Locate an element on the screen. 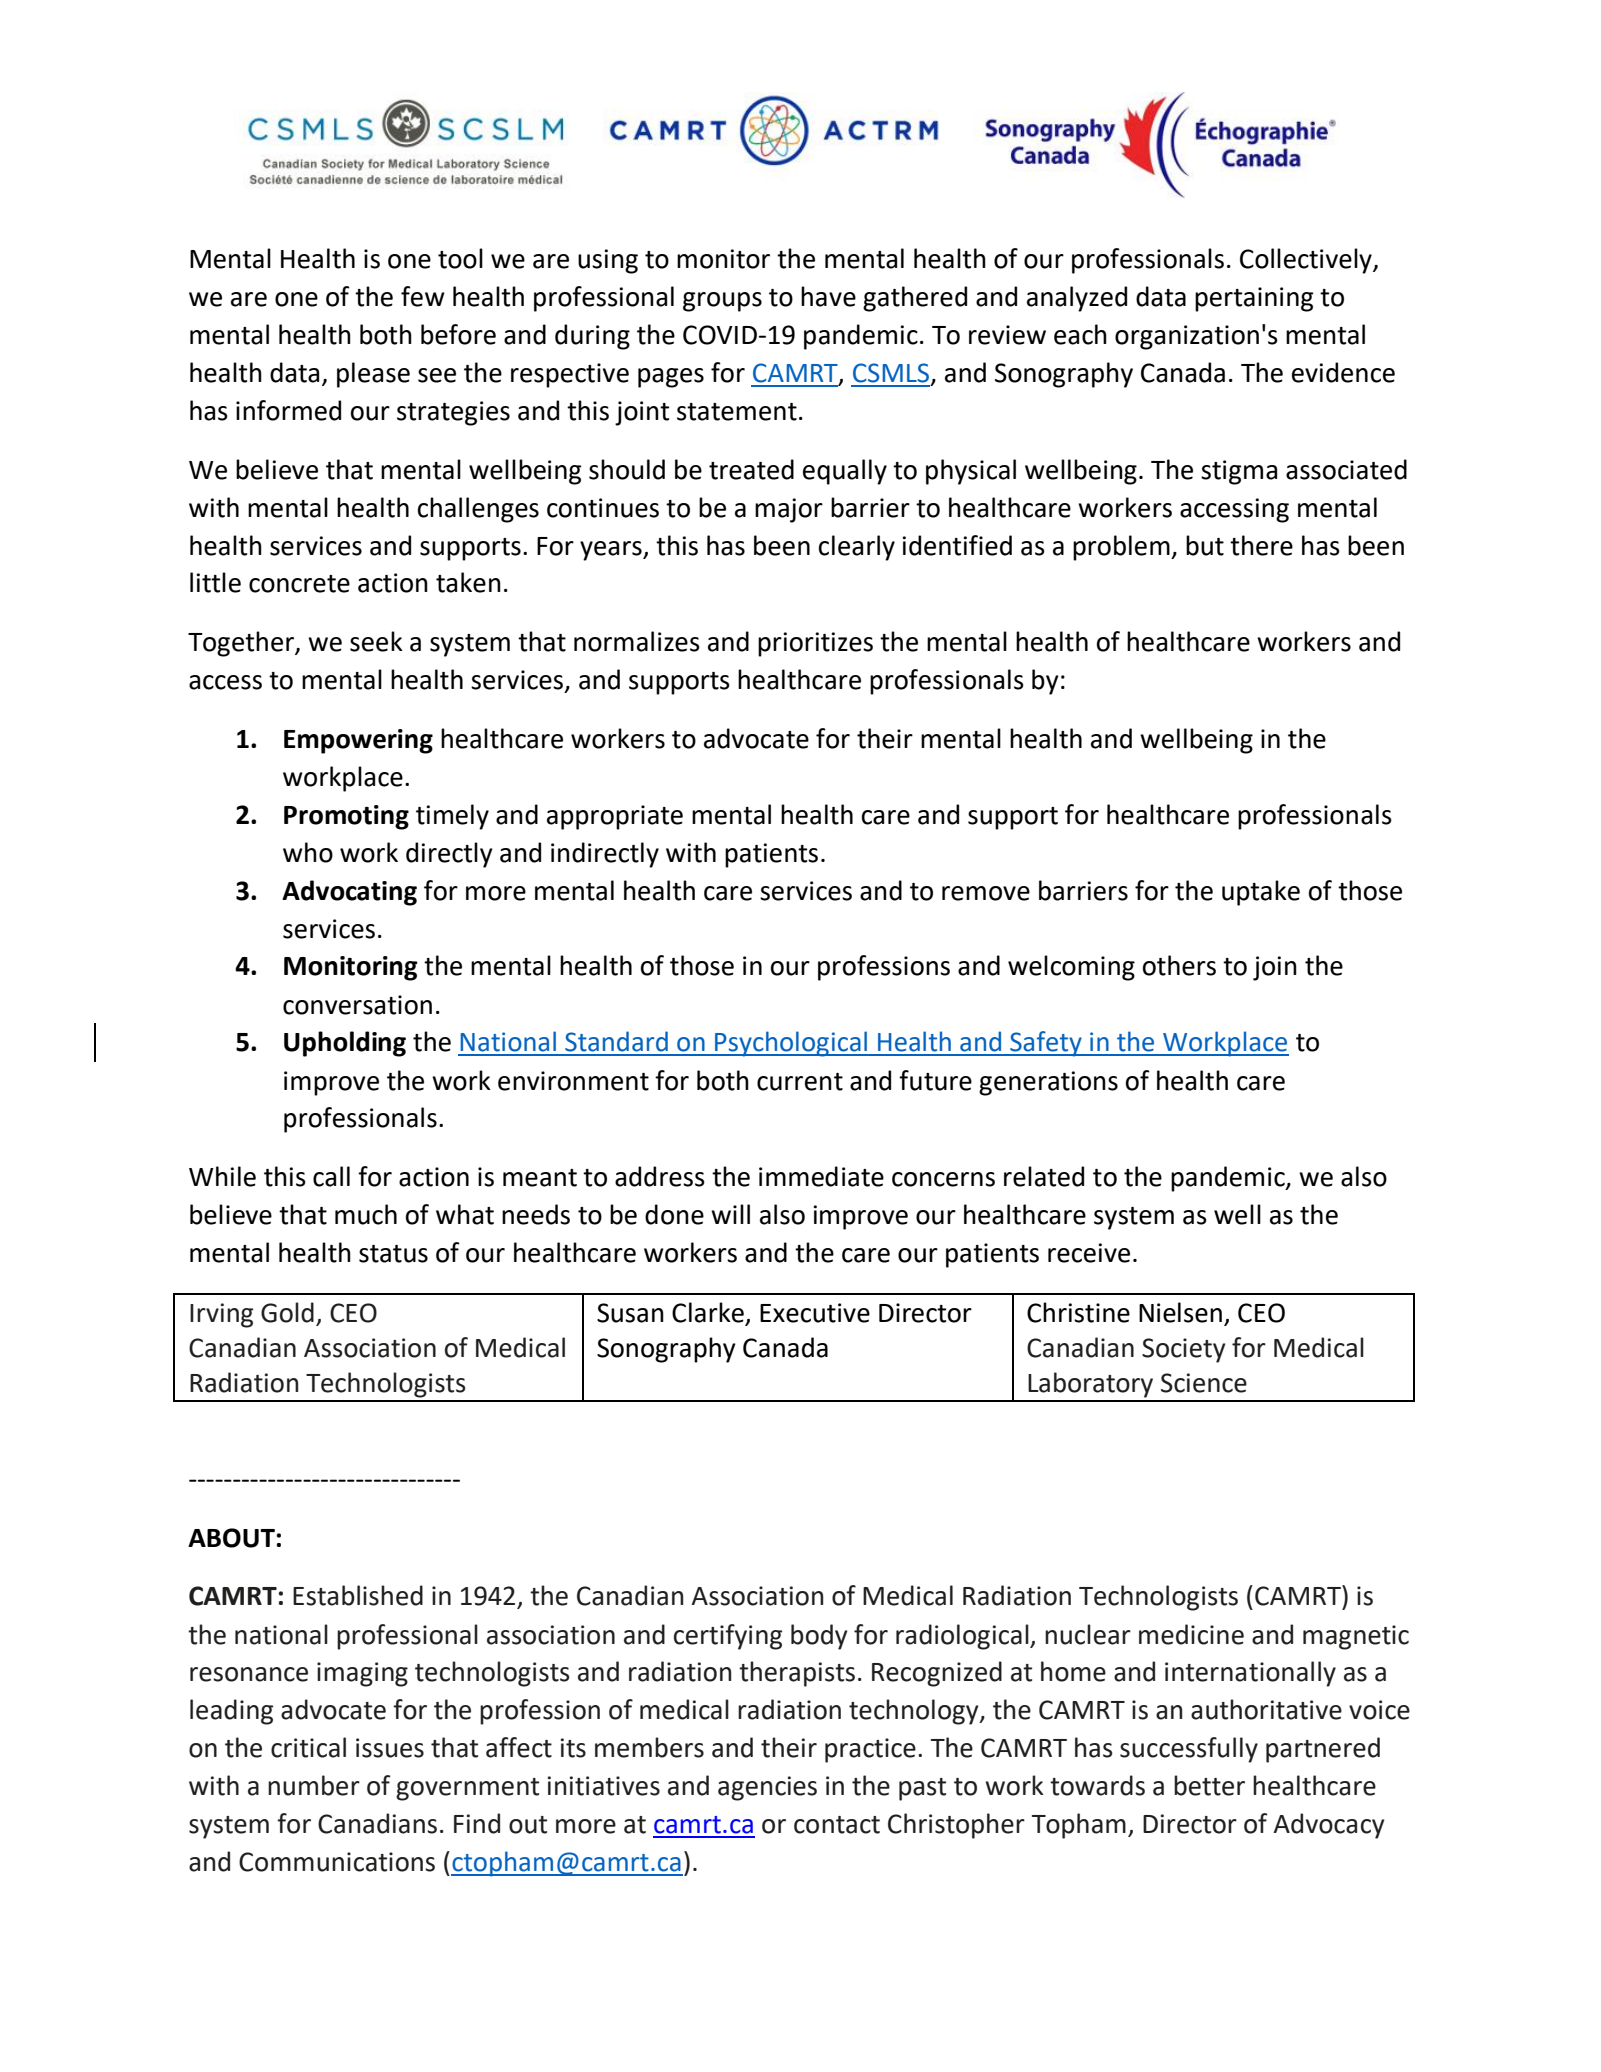  have is located at coordinates (828, 296).
